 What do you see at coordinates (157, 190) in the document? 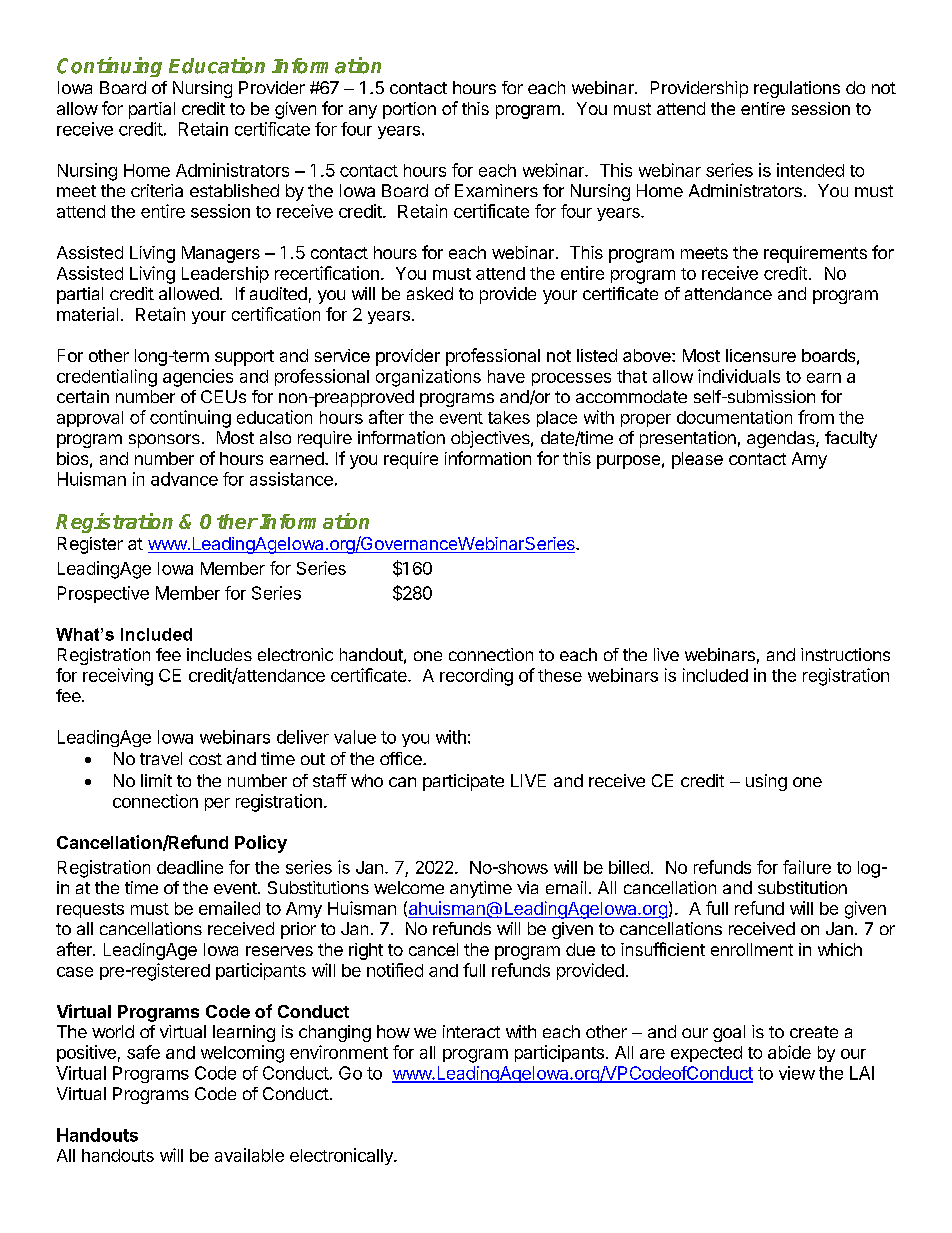
I see `criteria` at bounding box center [157, 190].
